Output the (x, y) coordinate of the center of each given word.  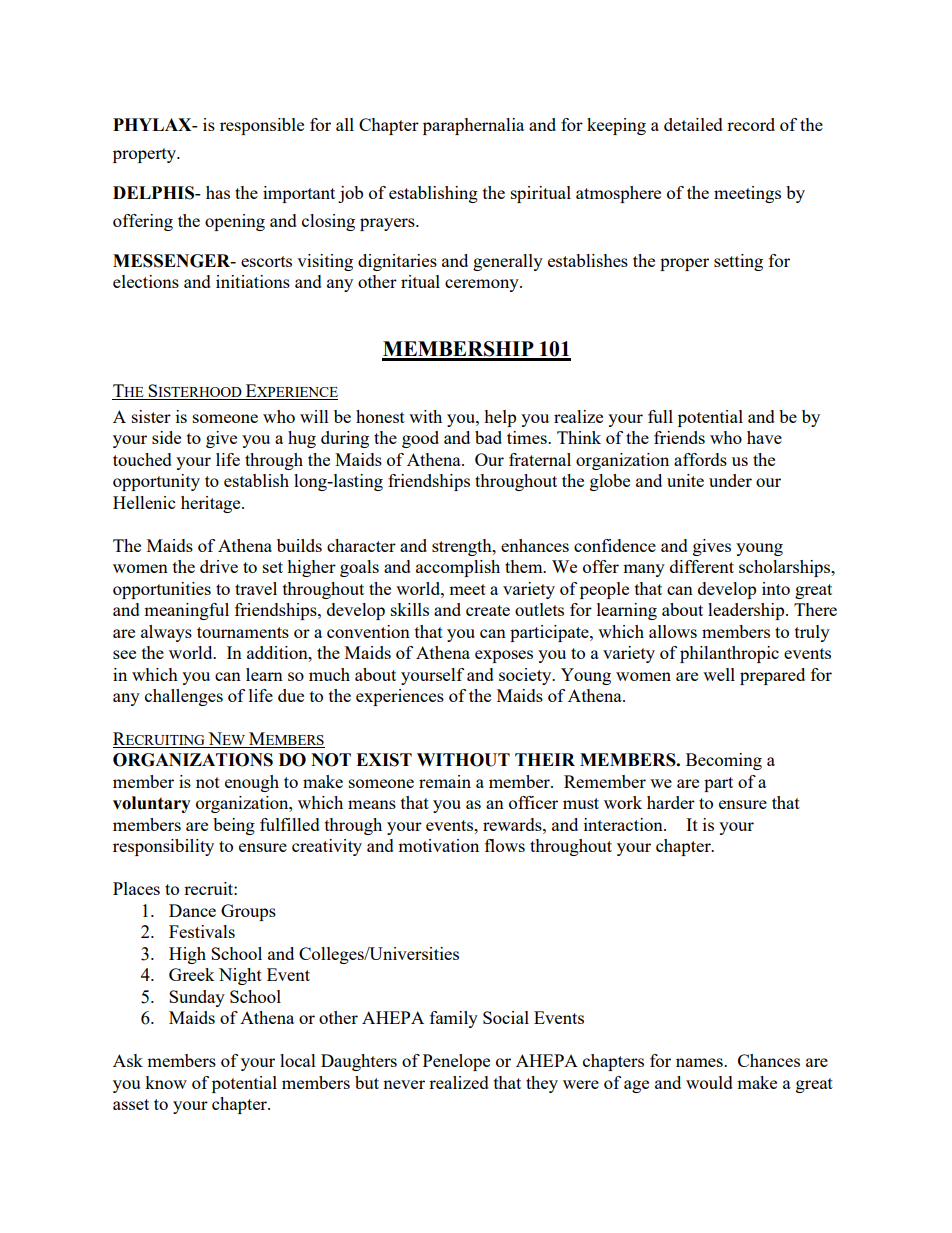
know (166, 1082)
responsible (262, 126)
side (166, 437)
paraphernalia (473, 126)
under (730, 480)
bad (488, 437)
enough (252, 783)
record (751, 124)
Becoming (724, 761)
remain (445, 781)
